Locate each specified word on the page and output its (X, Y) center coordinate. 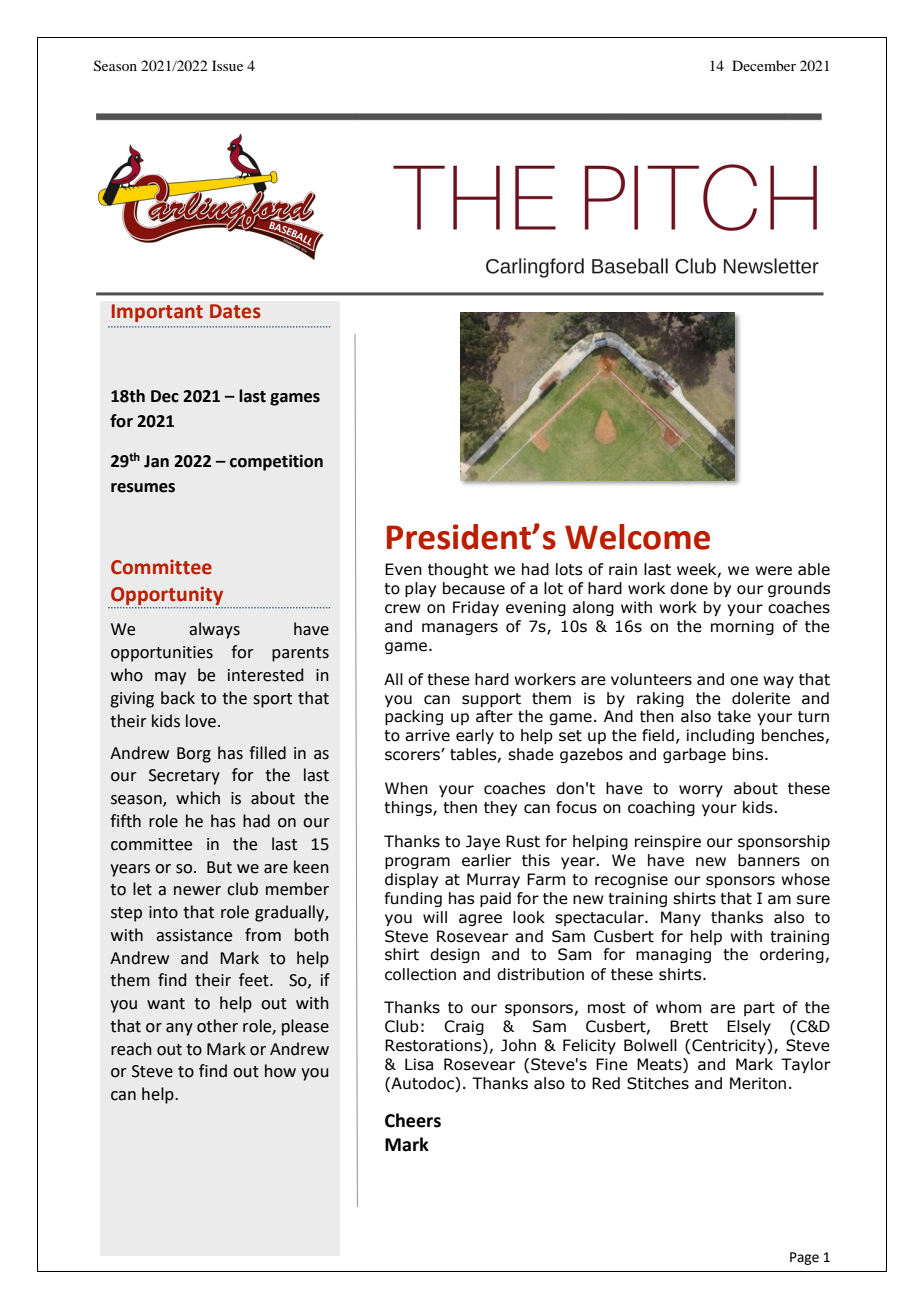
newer (197, 891)
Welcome (637, 537)
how (280, 1071)
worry (701, 791)
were (773, 571)
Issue (227, 65)
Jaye (483, 842)
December (764, 65)
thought (458, 570)
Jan (156, 461)
